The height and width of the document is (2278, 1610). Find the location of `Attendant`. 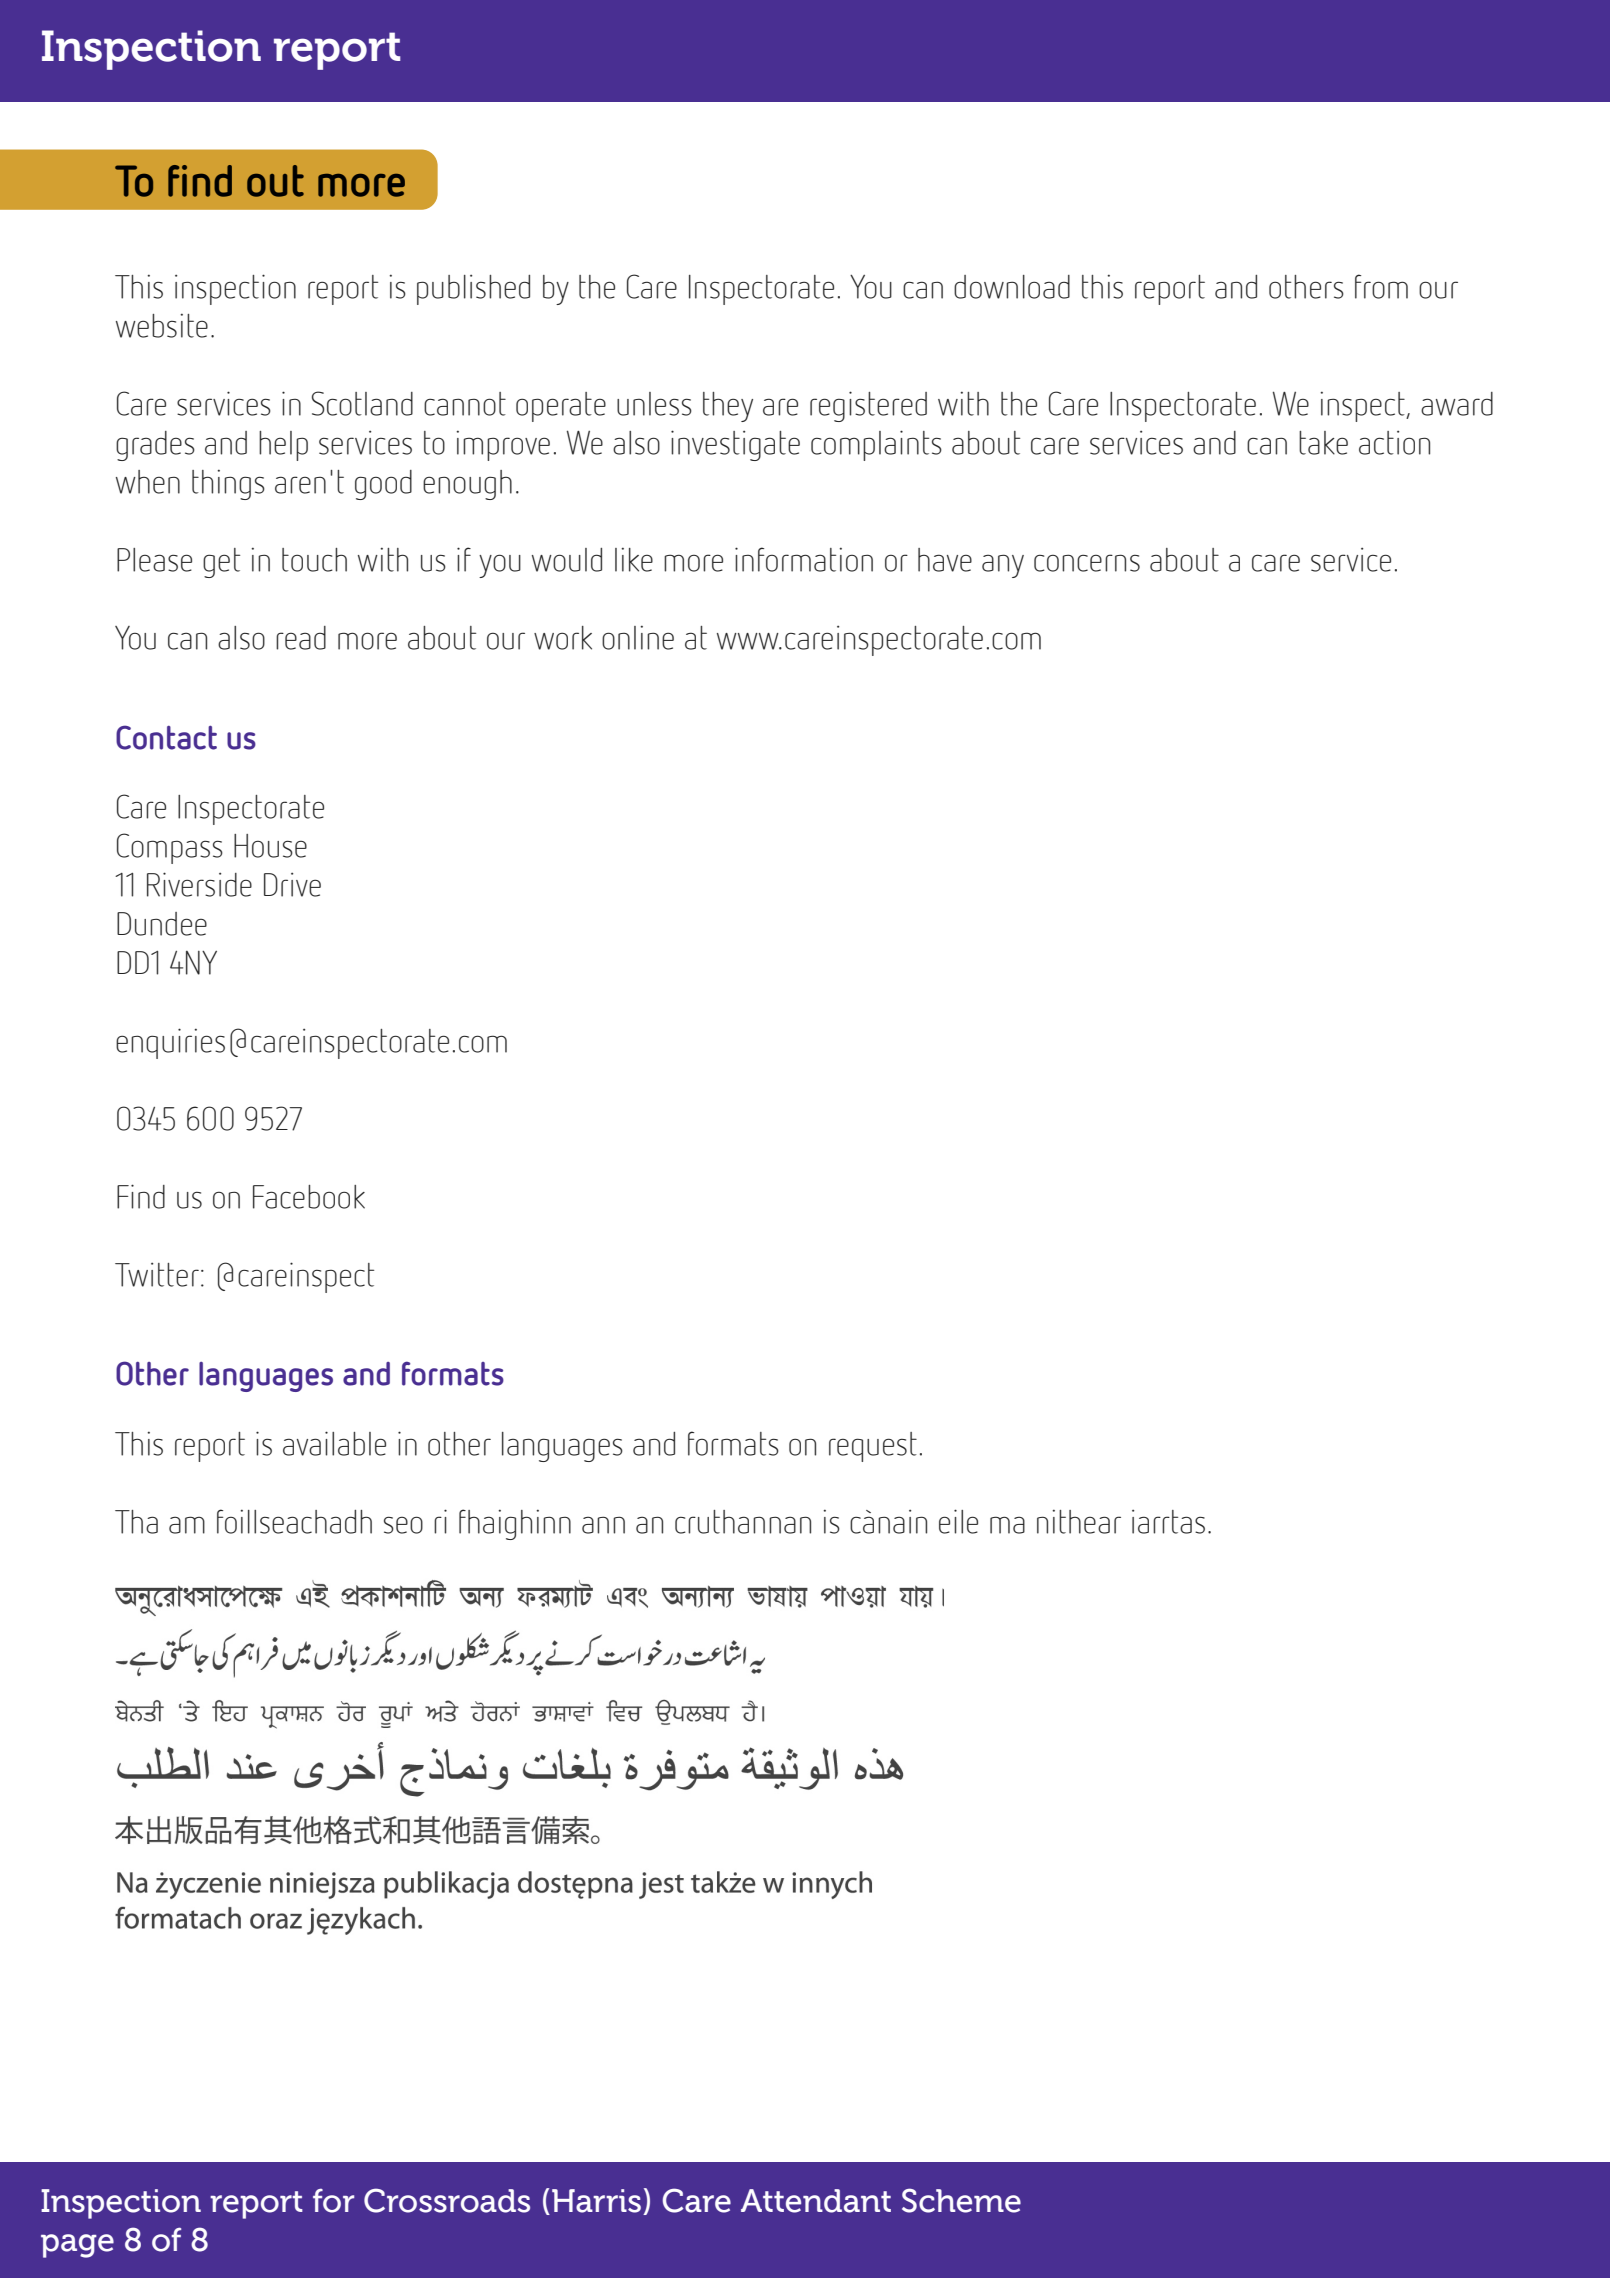

Attendant is located at coordinates (816, 2201).
